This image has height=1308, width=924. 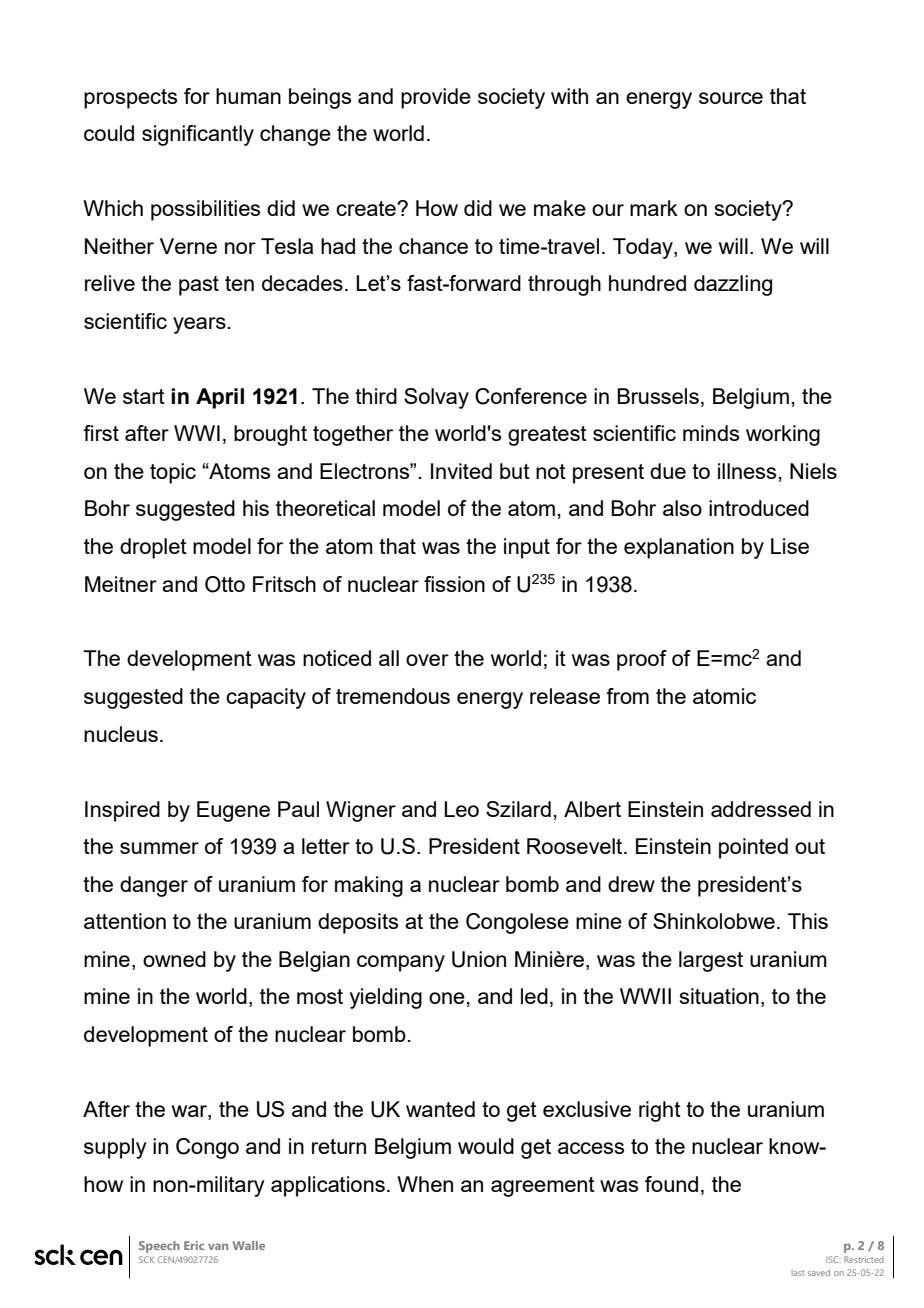 I want to click on capacity, so click(x=266, y=698).
